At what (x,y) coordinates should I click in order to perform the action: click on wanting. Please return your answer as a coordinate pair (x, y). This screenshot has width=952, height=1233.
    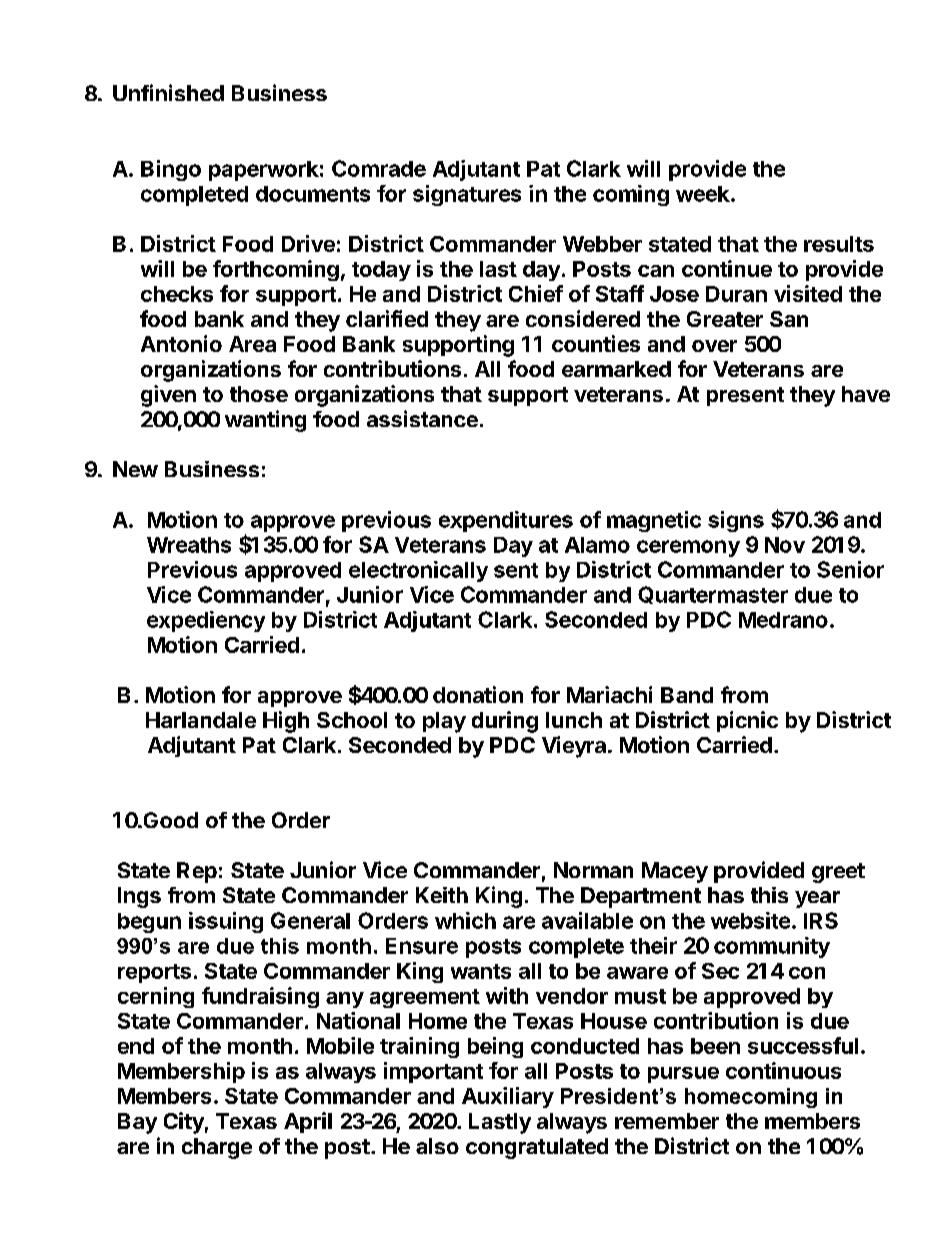
    Looking at the image, I should click on (265, 421).
